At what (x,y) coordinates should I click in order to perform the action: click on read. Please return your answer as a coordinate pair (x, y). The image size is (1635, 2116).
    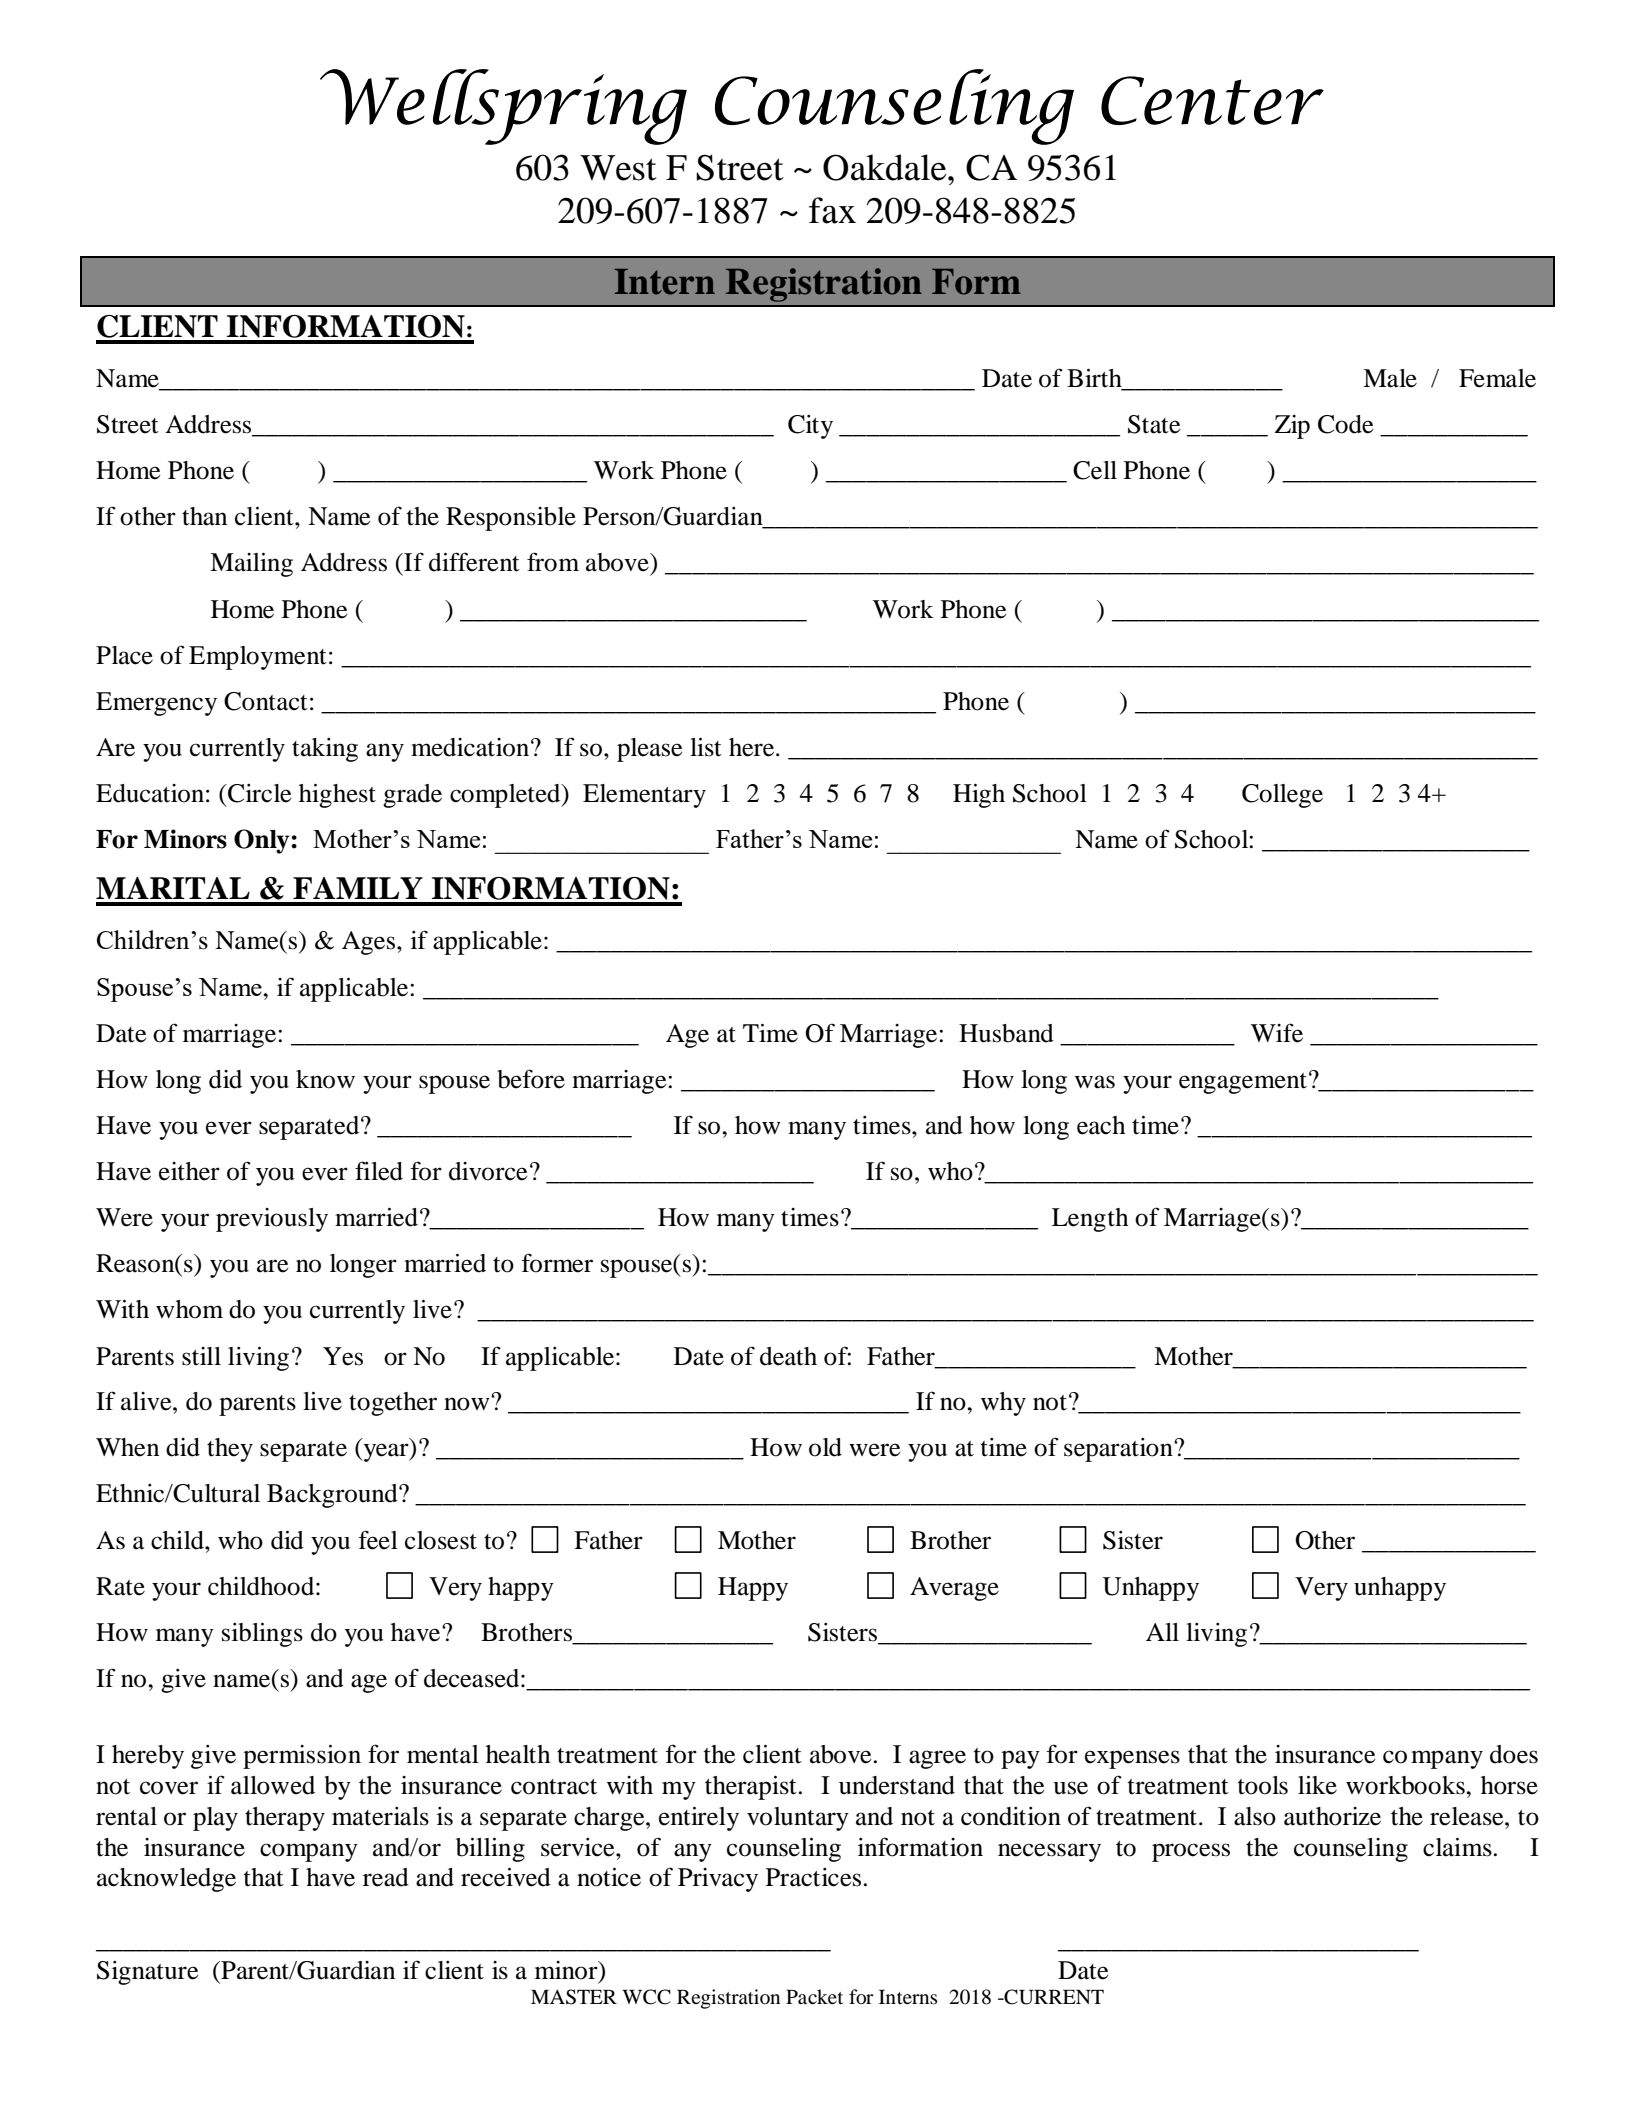
    Looking at the image, I should click on (386, 1877).
